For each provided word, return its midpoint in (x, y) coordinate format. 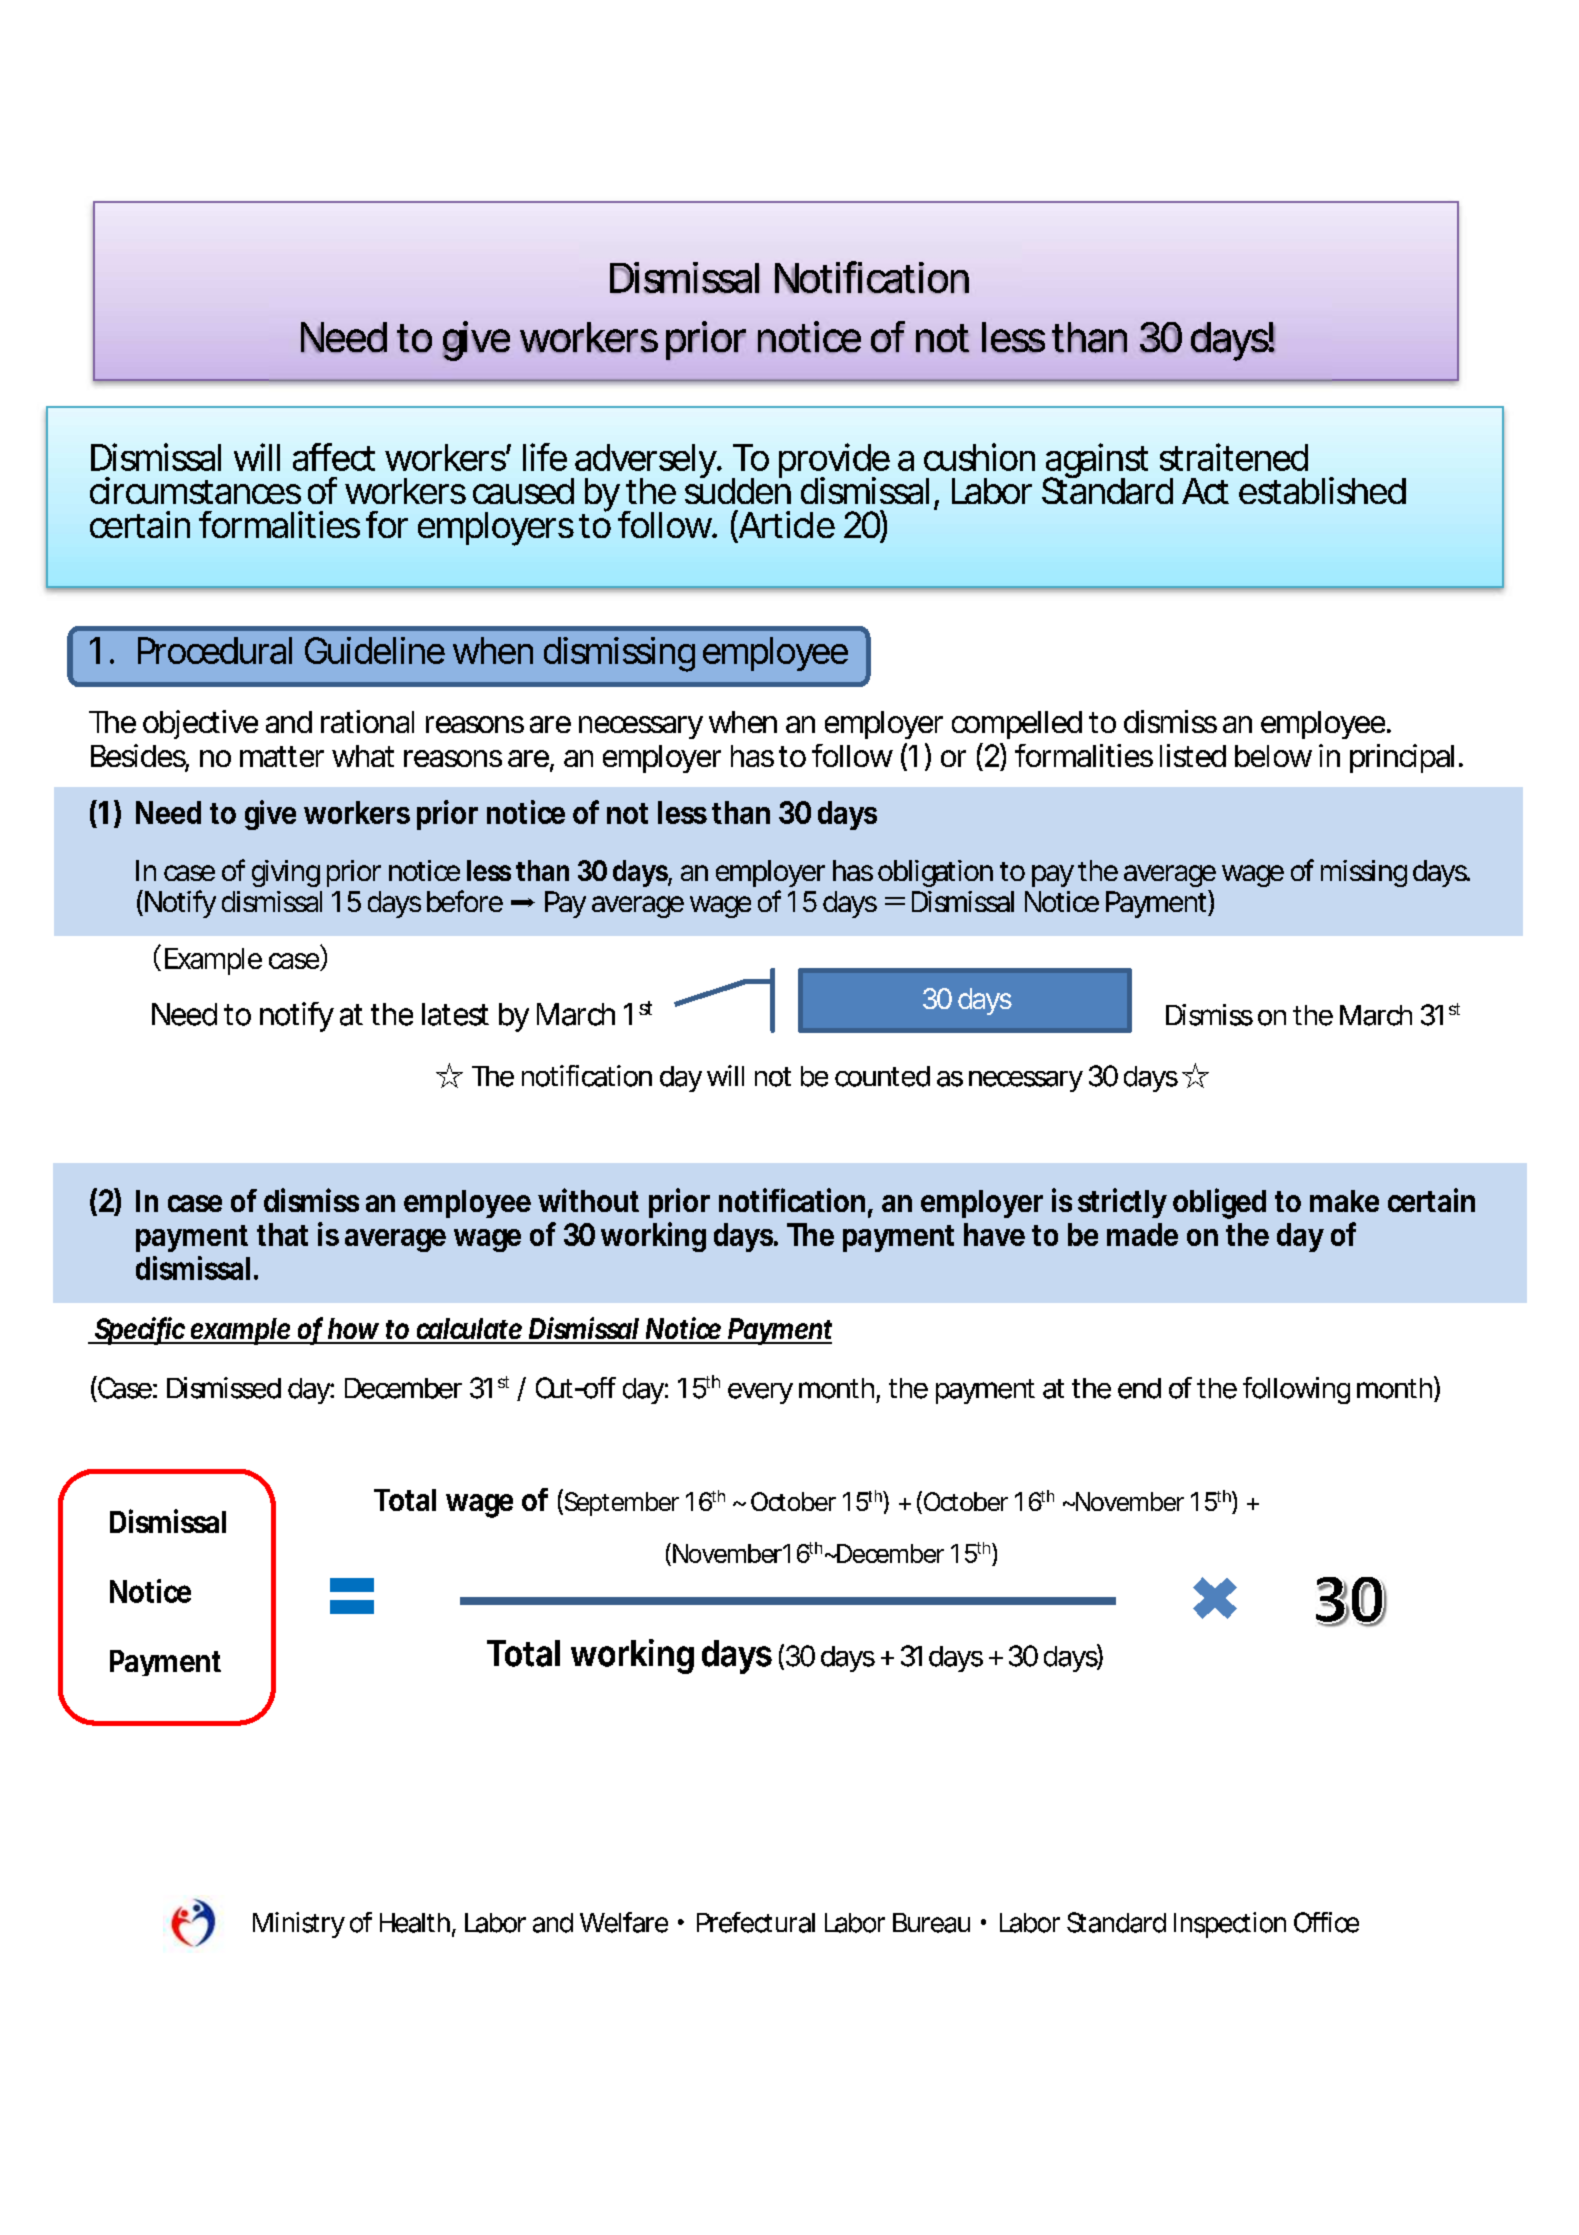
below (1273, 756)
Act (1205, 491)
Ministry (299, 1925)
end (1139, 1388)
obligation (935, 873)
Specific (141, 1331)
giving (286, 873)
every (760, 1393)
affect (334, 457)
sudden (738, 489)
